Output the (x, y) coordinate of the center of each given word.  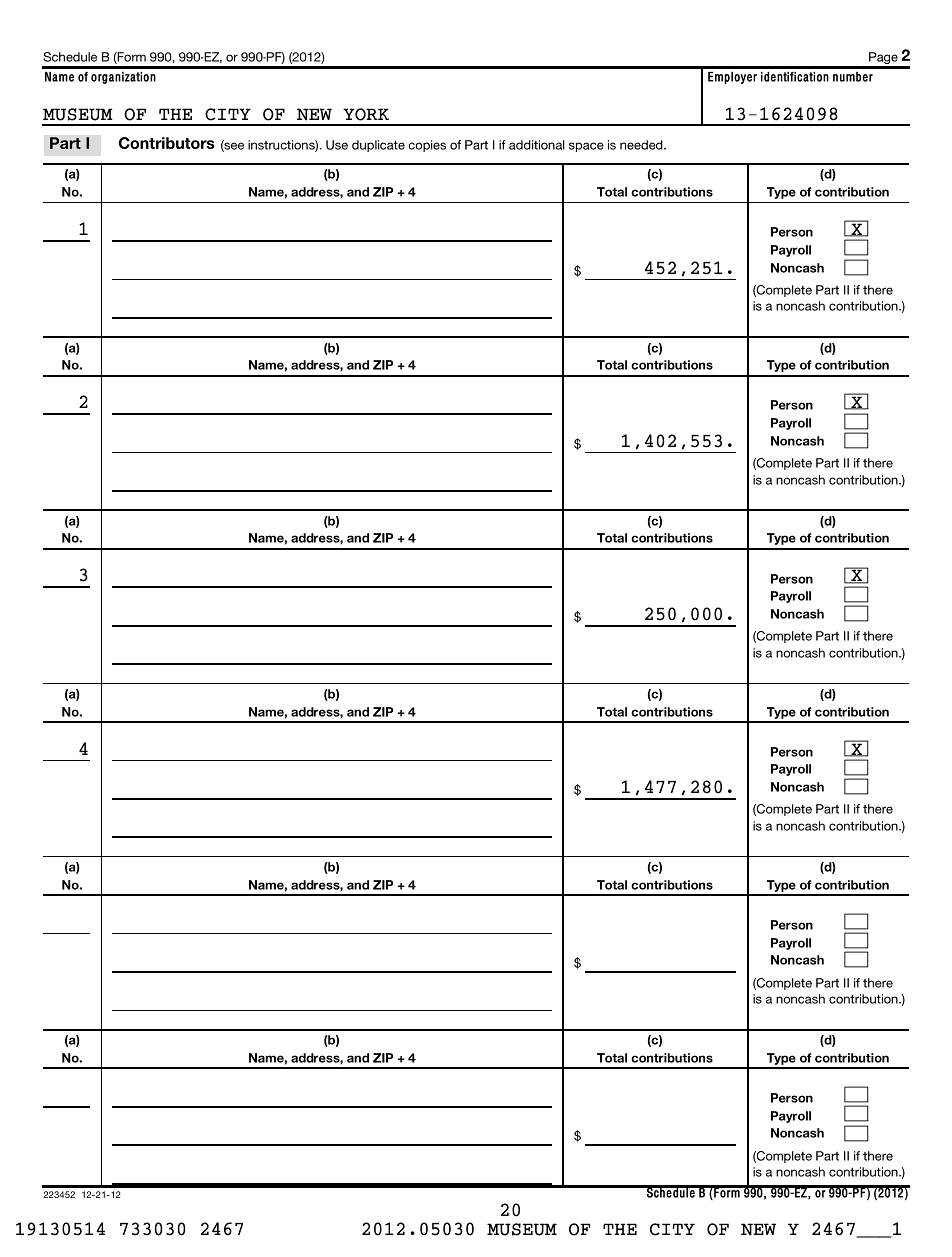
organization (123, 78)
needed (642, 145)
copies (427, 146)
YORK (366, 114)
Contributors (167, 143)
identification (795, 77)
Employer (732, 78)
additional (537, 145)
